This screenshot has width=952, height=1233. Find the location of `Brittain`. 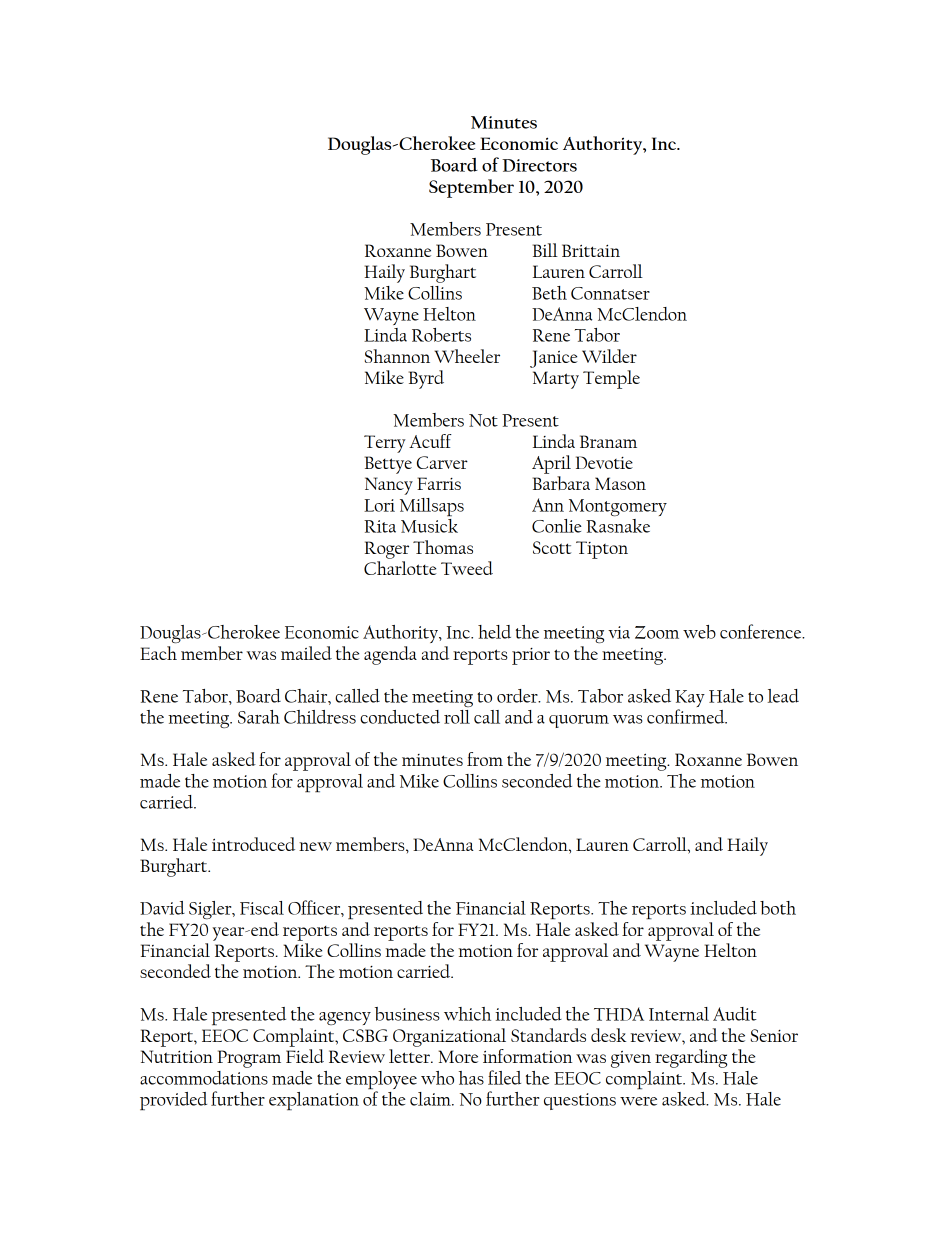

Brittain is located at coordinates (591, 250).
